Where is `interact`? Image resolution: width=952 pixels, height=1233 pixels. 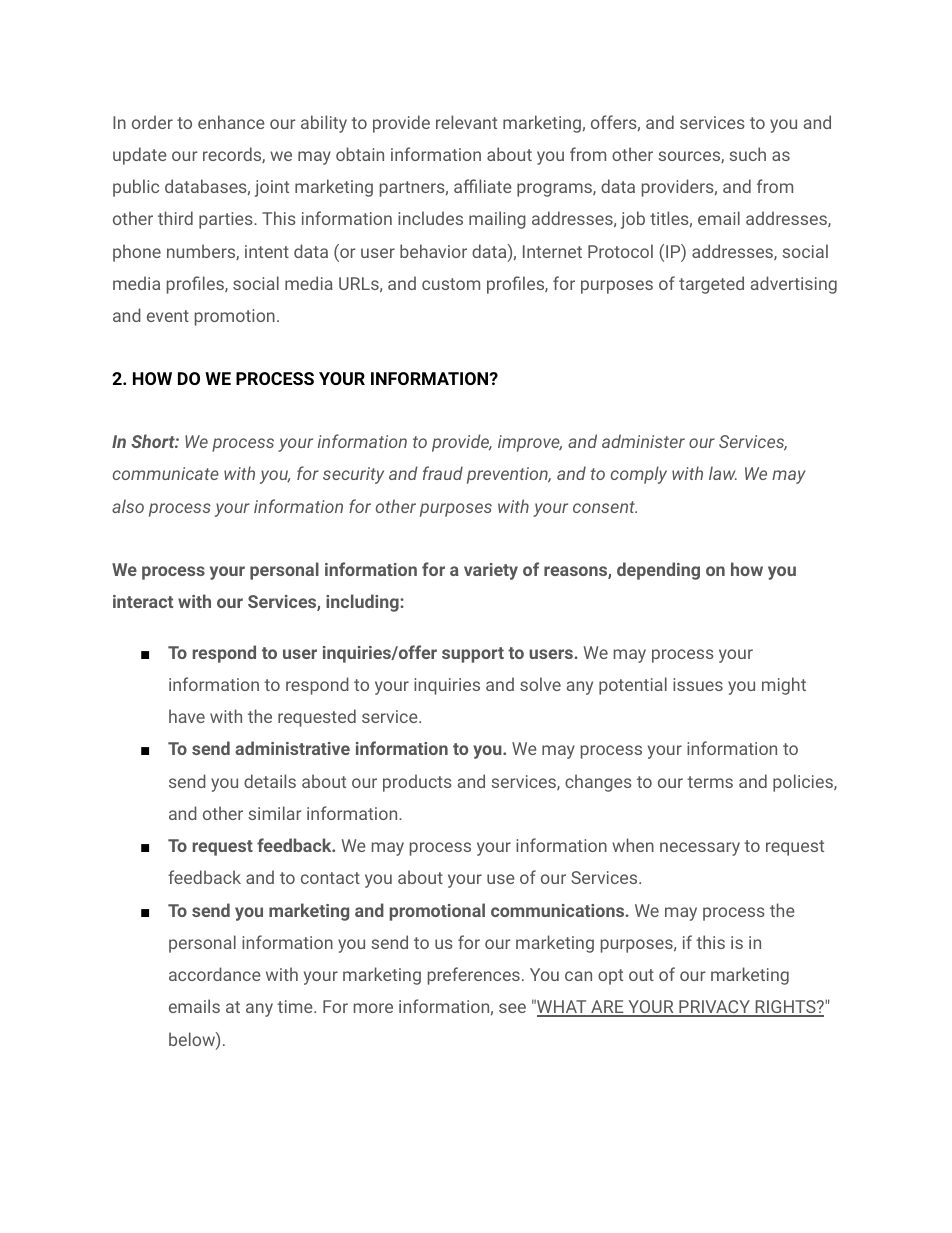
interact is located at coordinates (143, 601).
